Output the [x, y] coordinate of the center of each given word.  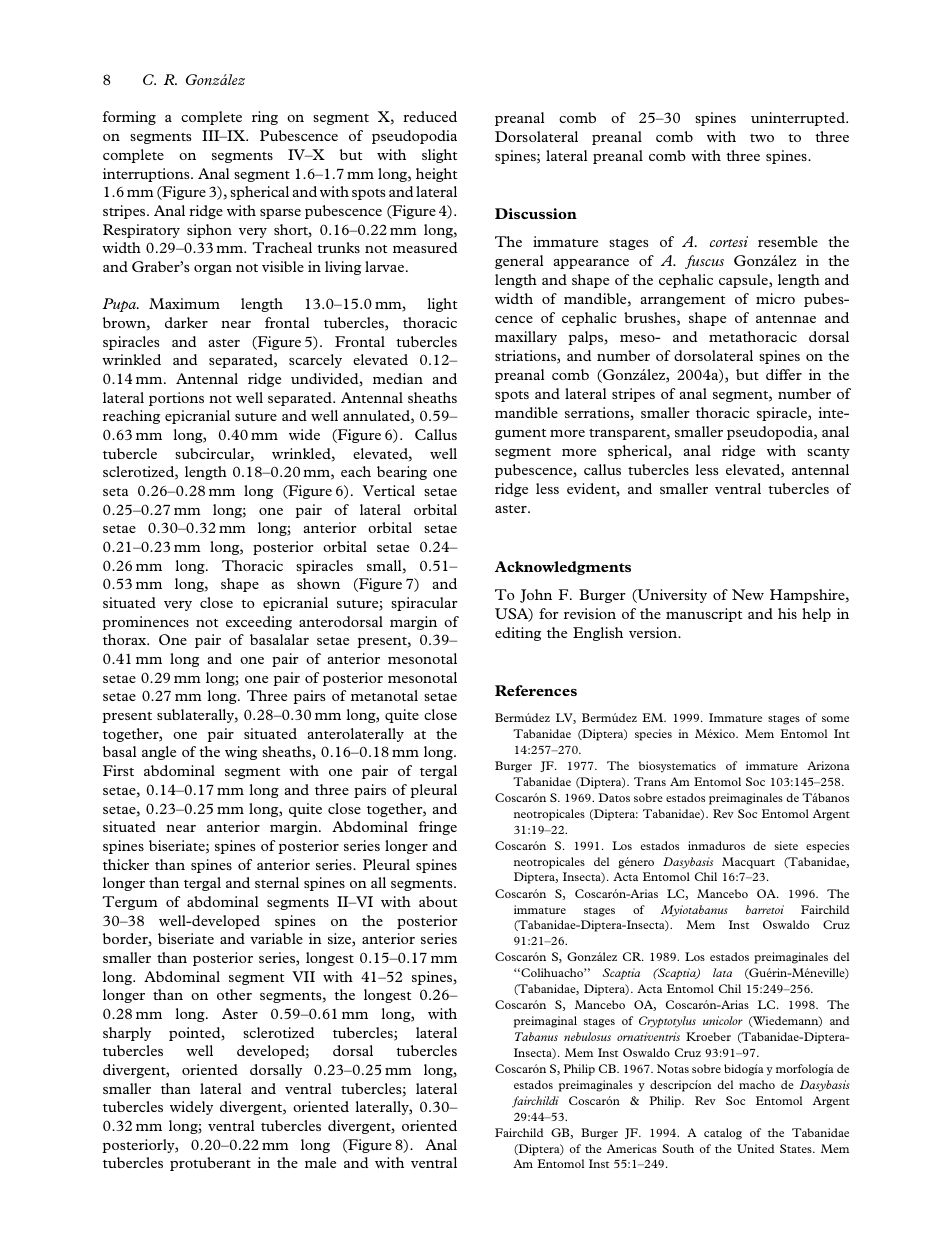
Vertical [389, 490]
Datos [614, 797]
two [762, 138]
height [436, 175]
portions [176, 399]
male [320, 1162]
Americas [632, 1148]
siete [786, 845]
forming [129, 118]
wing [241, 753]
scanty [828, 453]
